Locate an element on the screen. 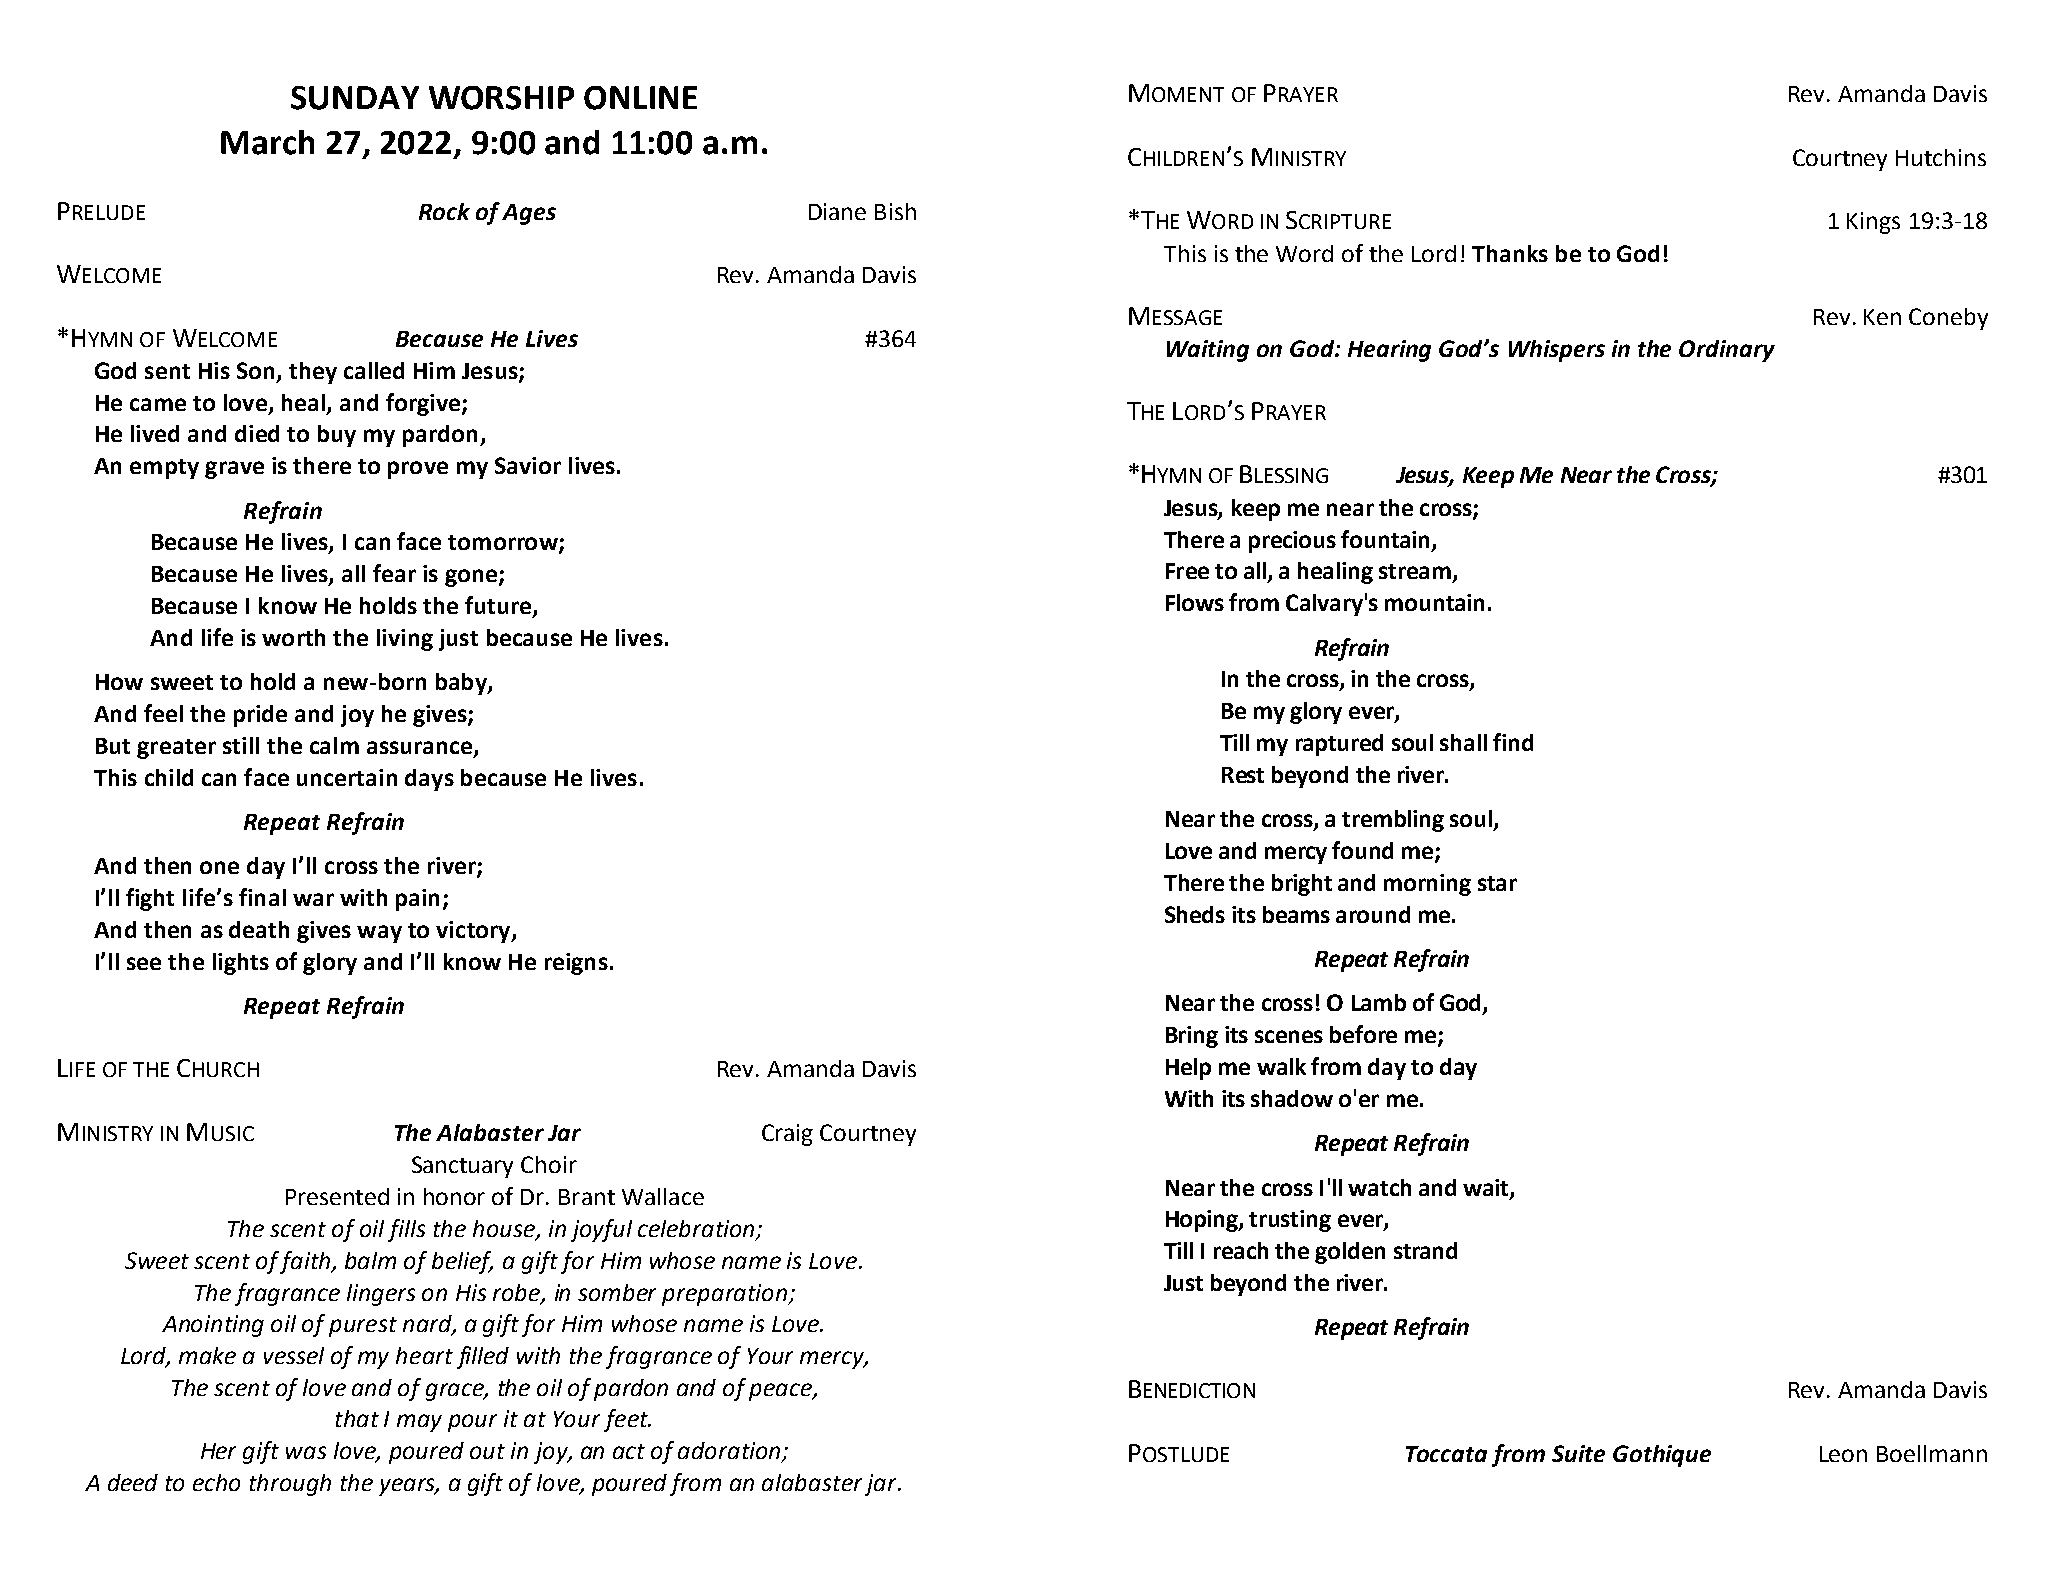  uncertain is located at coordinates (347, 777).
